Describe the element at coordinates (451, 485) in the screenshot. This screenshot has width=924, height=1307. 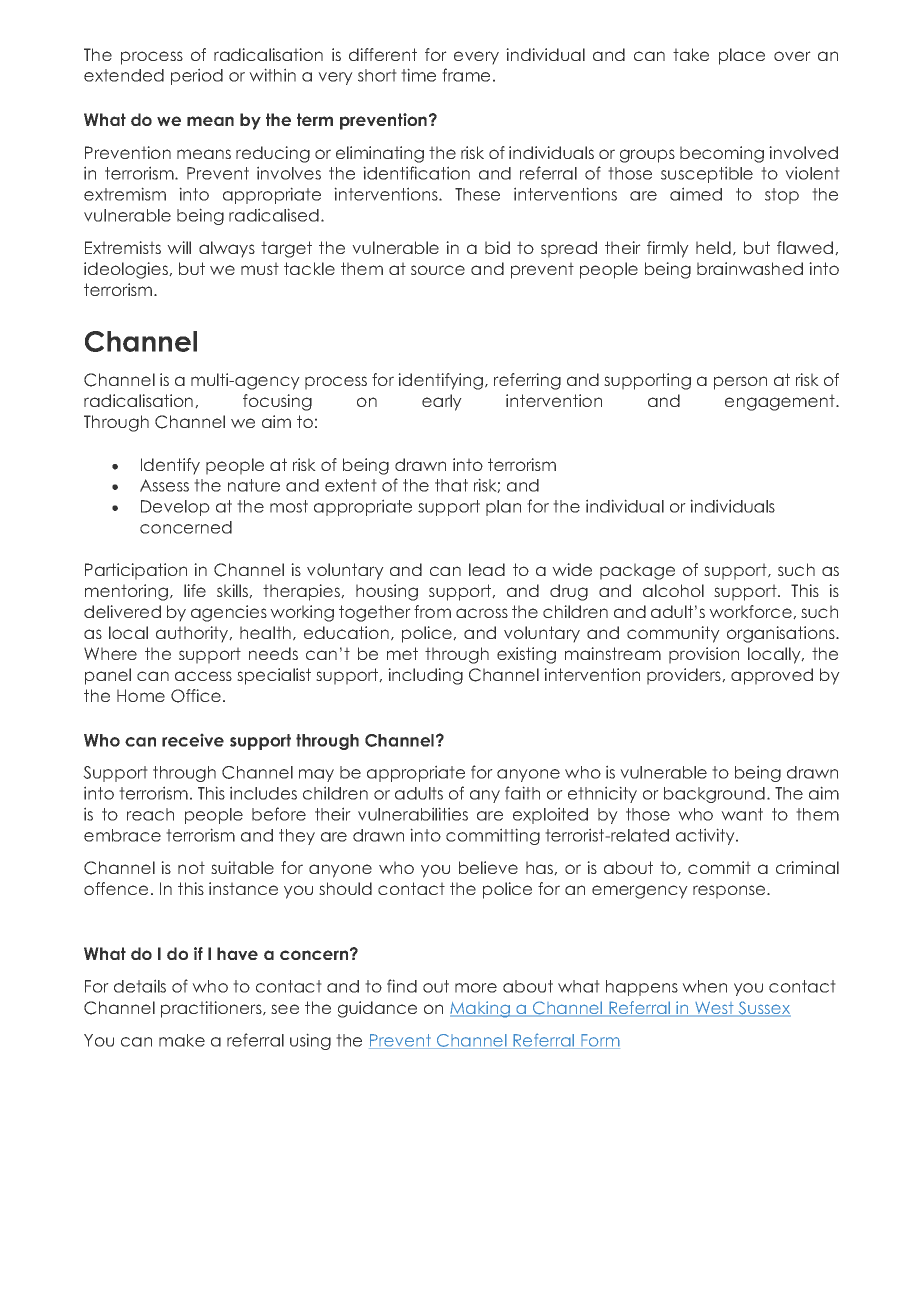
I see `that` at that location.
